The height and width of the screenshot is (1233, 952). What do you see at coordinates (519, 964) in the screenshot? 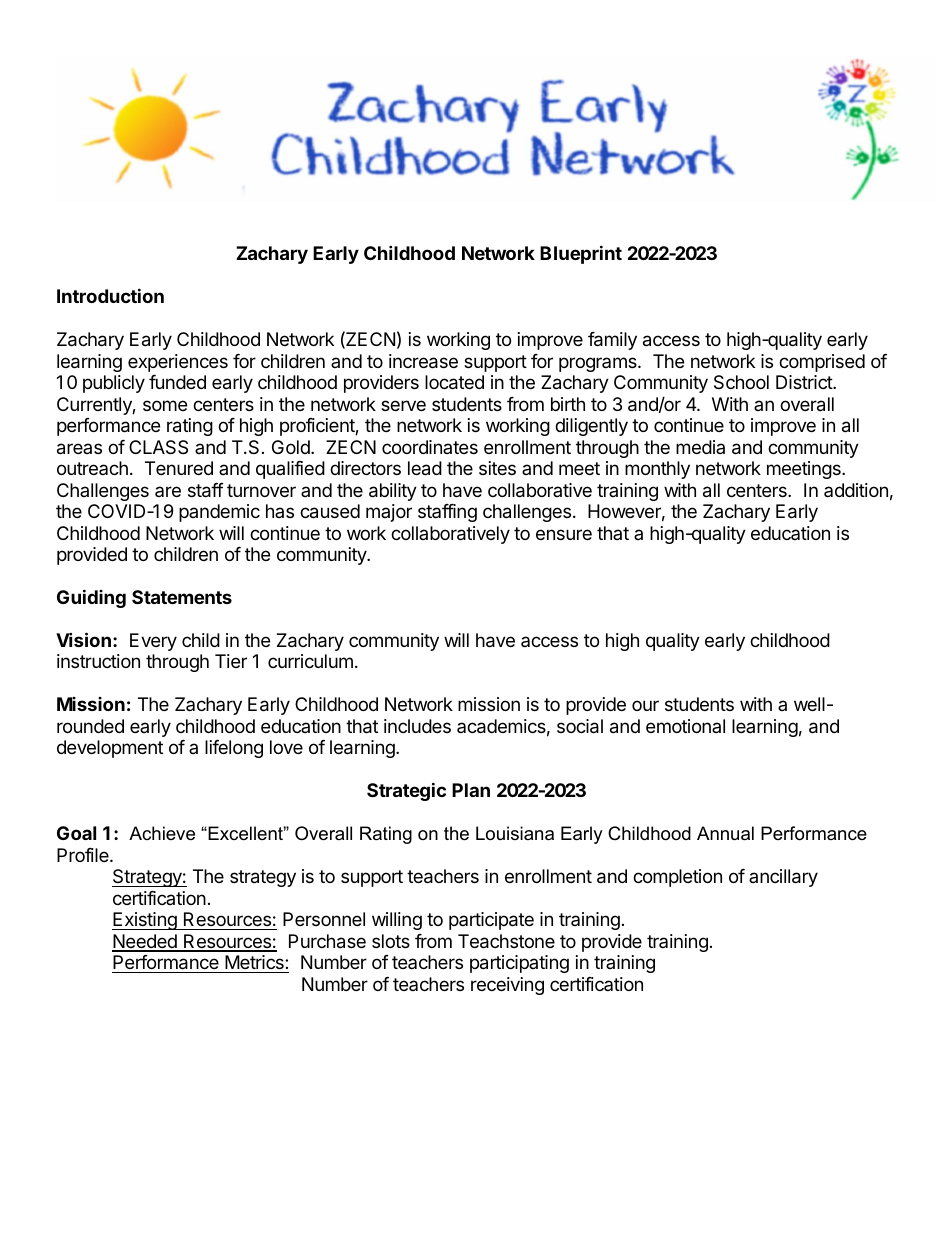
I see `participating` at bounding box center [519, 964].
